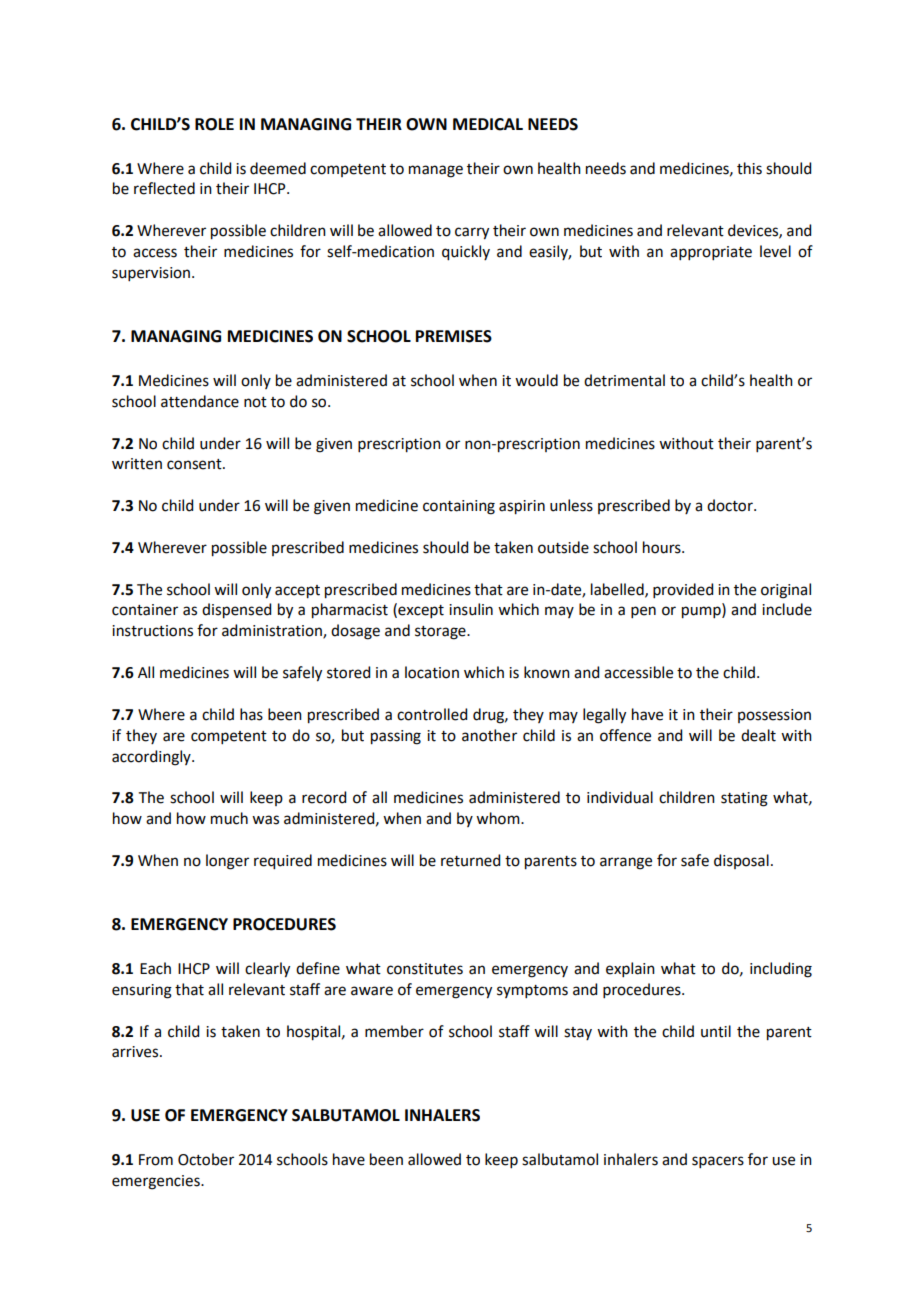 This screenshot has height=1308, width=924. Describe the element at coordinates (702, 612) in the screenshot. I see `pump` at that location.
